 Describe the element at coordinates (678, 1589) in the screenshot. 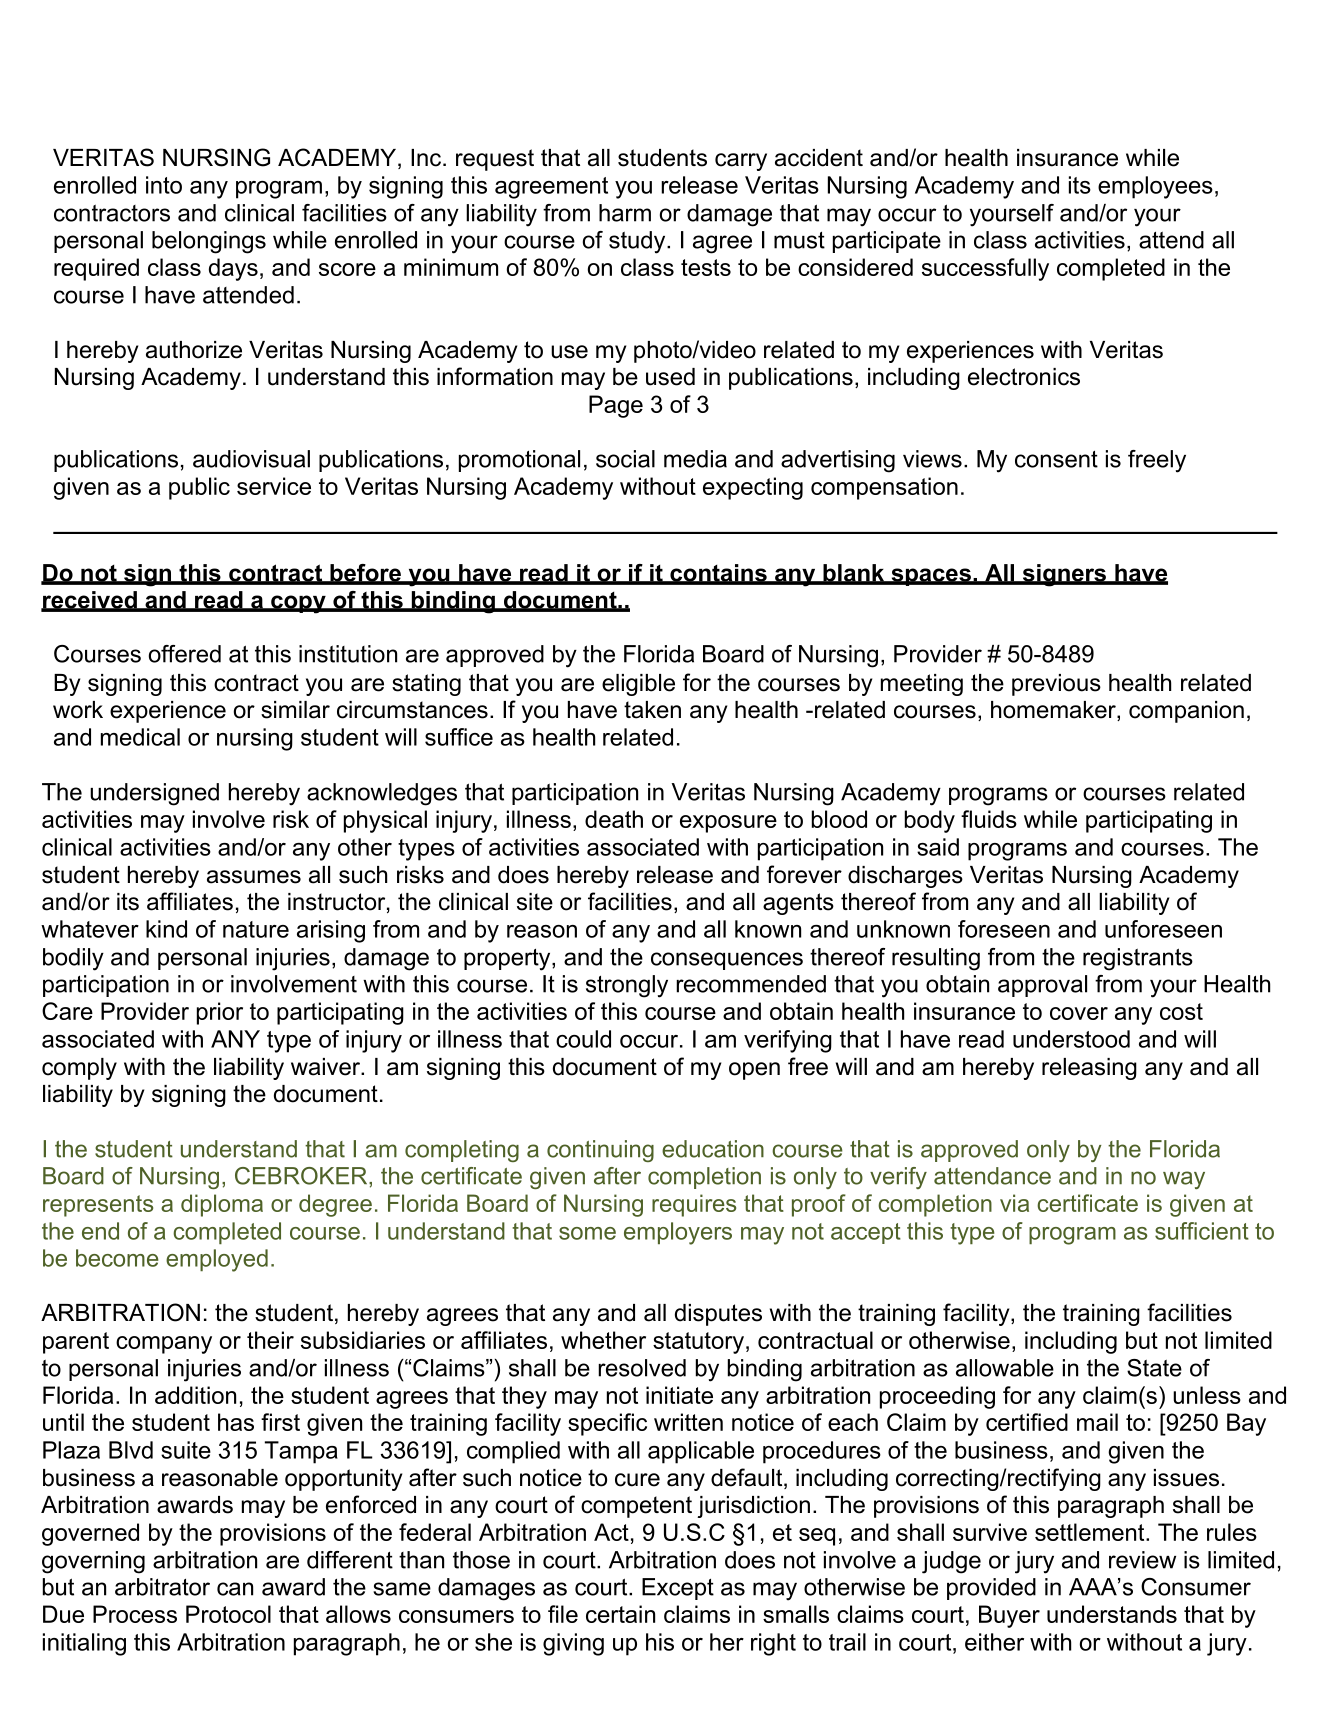

I see `Except` at that location.
